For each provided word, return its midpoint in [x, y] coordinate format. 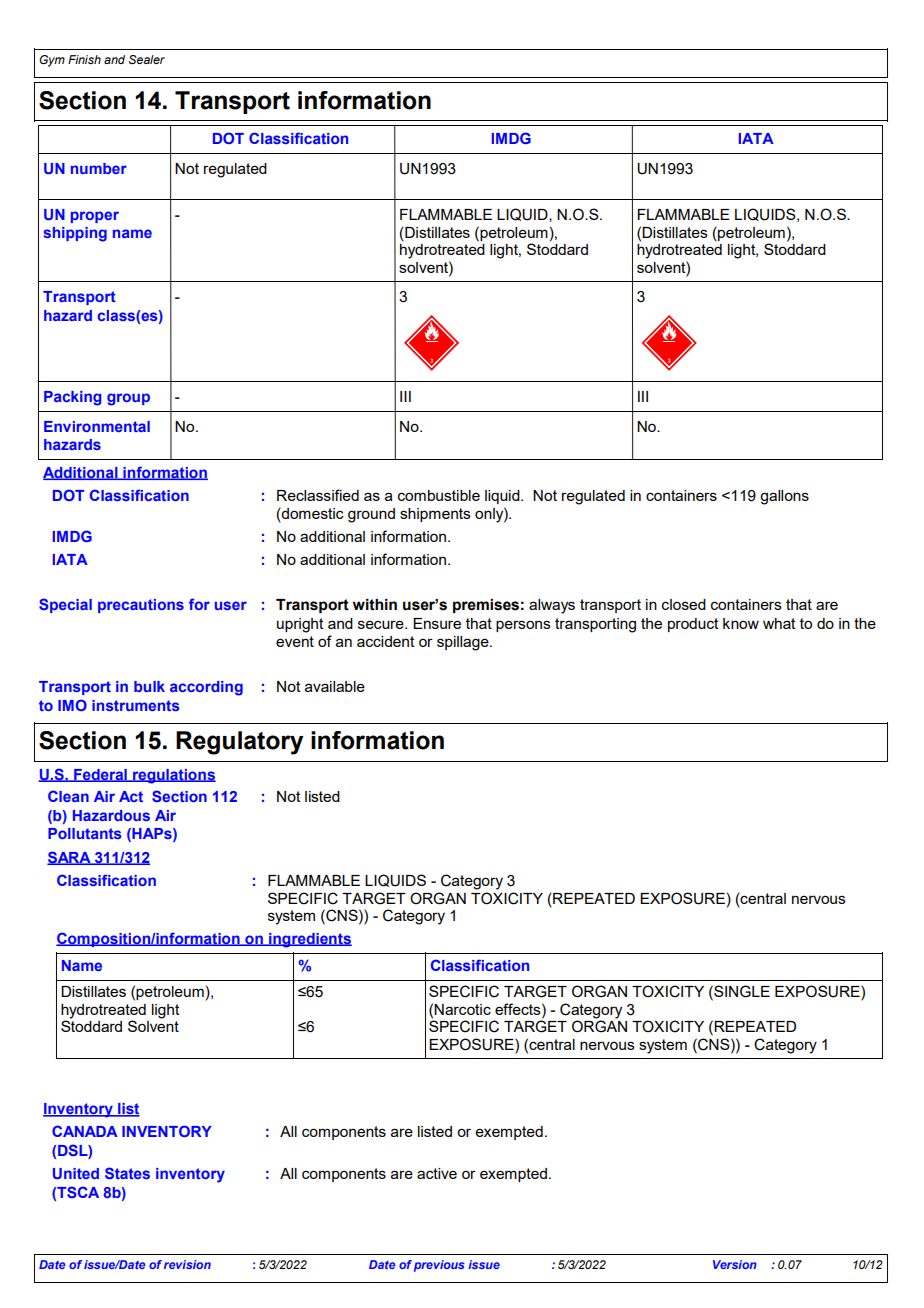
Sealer [147, 59]
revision [187, 1264]
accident [386, 641]
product [693, 625]
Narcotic [462, 1009]
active [437, 1173]
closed [684, 604]
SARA [70, 858]
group [128, 399]
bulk [149, 686]
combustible [439, 495]
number [99, 168]
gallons [784, 497]
